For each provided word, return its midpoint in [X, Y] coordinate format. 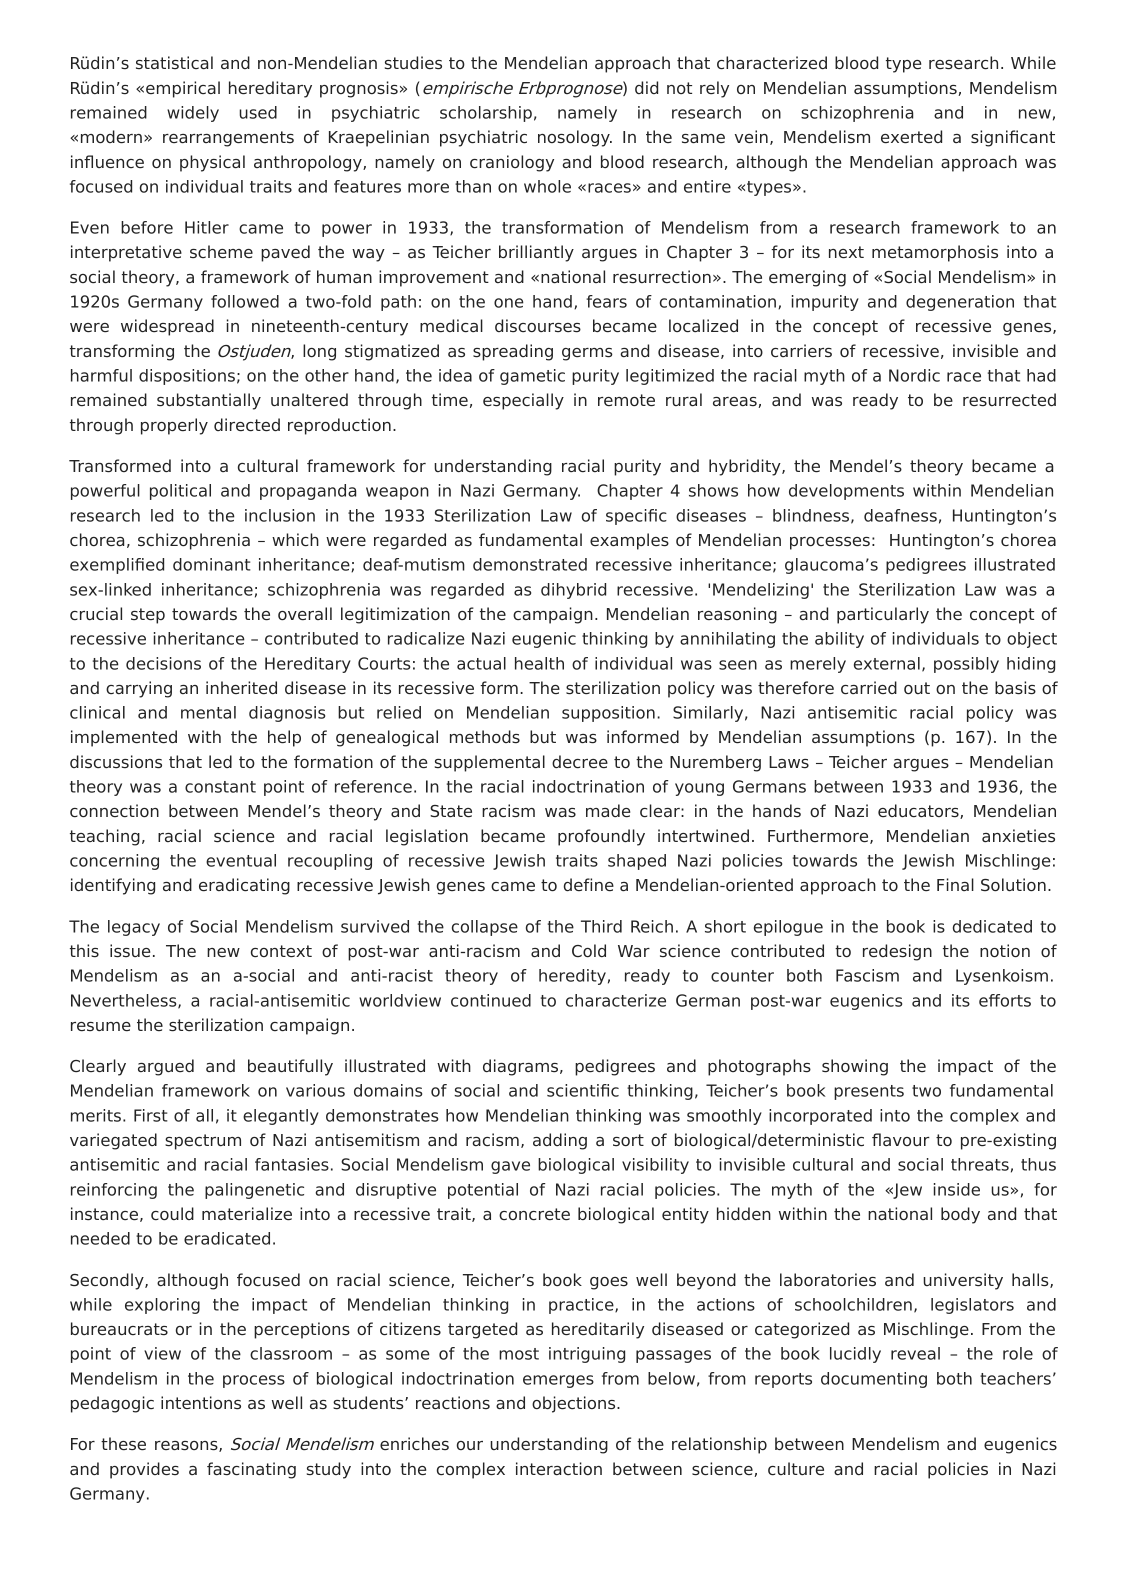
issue [130, 951]
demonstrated [530, 564]
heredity [572, 977]
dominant [212, 564]
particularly [883, 615]
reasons [187, 1446]
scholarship [486, 114]
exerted [911, 137]
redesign [897, 952]
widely [193, 114]
